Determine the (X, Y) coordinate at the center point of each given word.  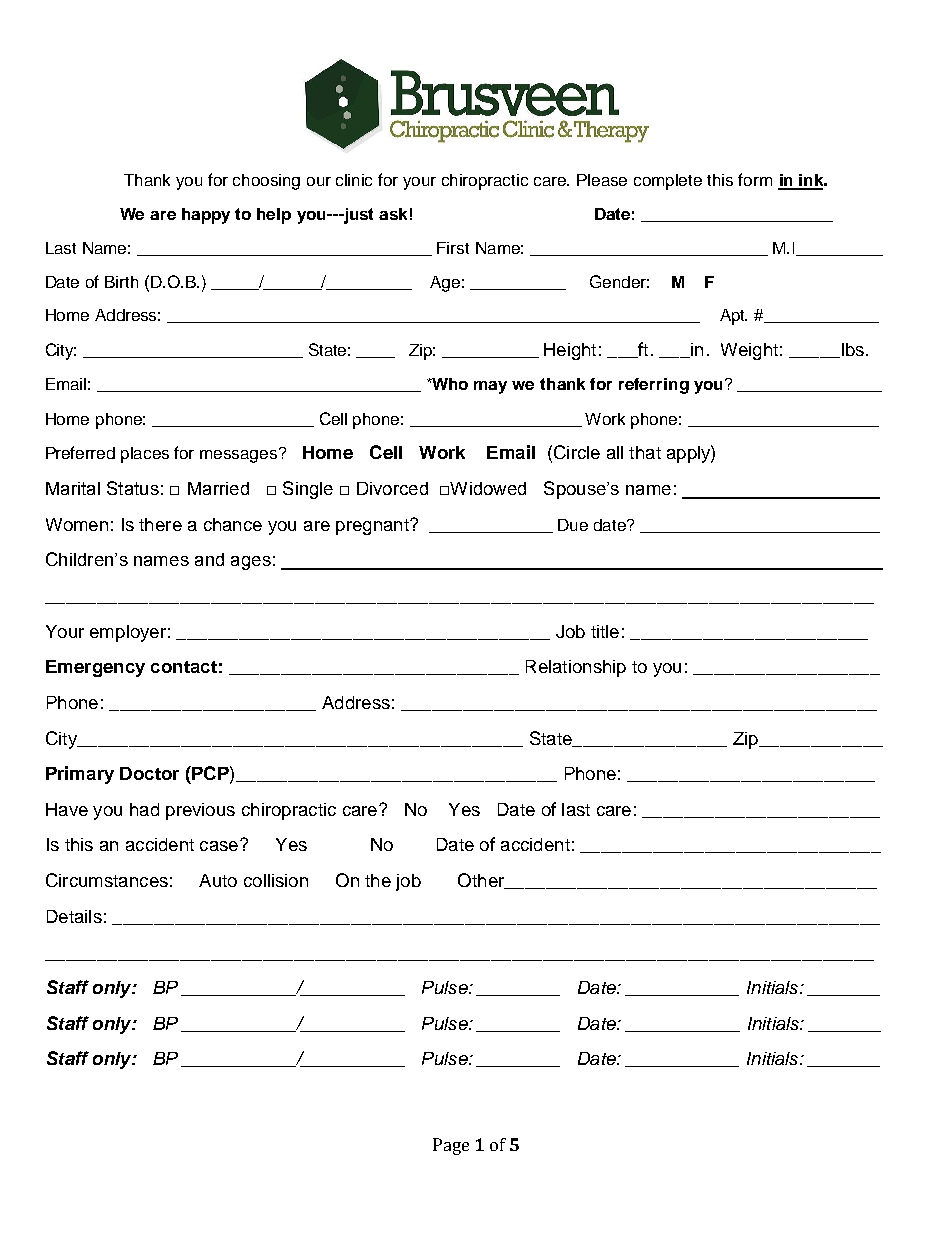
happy (206, 216)
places (145, 455)
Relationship (576, 668)
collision (276, 880)
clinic (354, 180)
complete (668, 182)
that (645, 452)
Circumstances (107, 880)
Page (451, 1146)
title (605, 631)
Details (74, 916)
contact (184, 667)
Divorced (392, 488)
